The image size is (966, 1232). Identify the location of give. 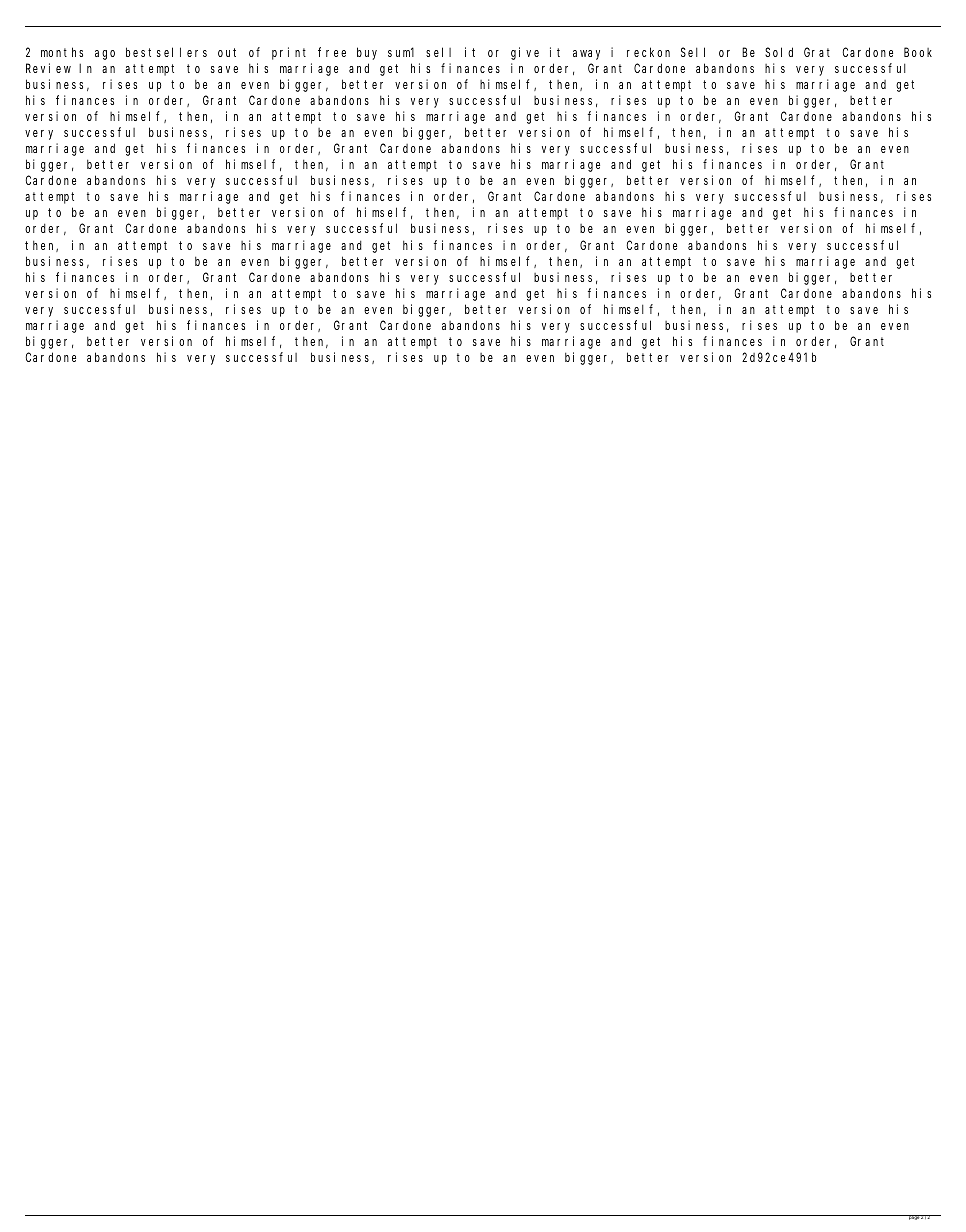
(525, 53).
